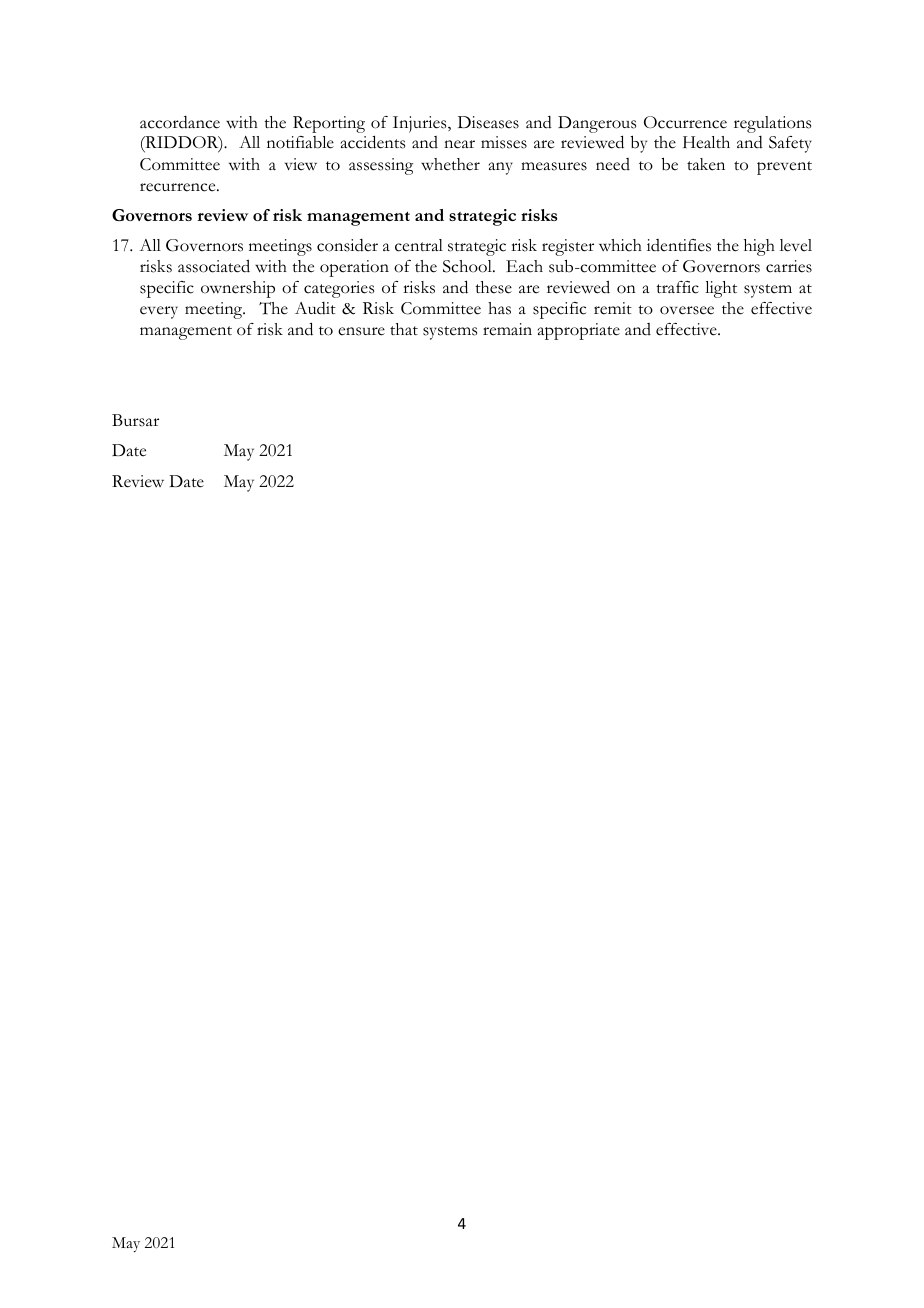 The height and width of the screenshot is (1308, 924). What do you see at coordinates (679, 245) in the screenshot?
I see `identifies` at bounding box center [679, 245].
